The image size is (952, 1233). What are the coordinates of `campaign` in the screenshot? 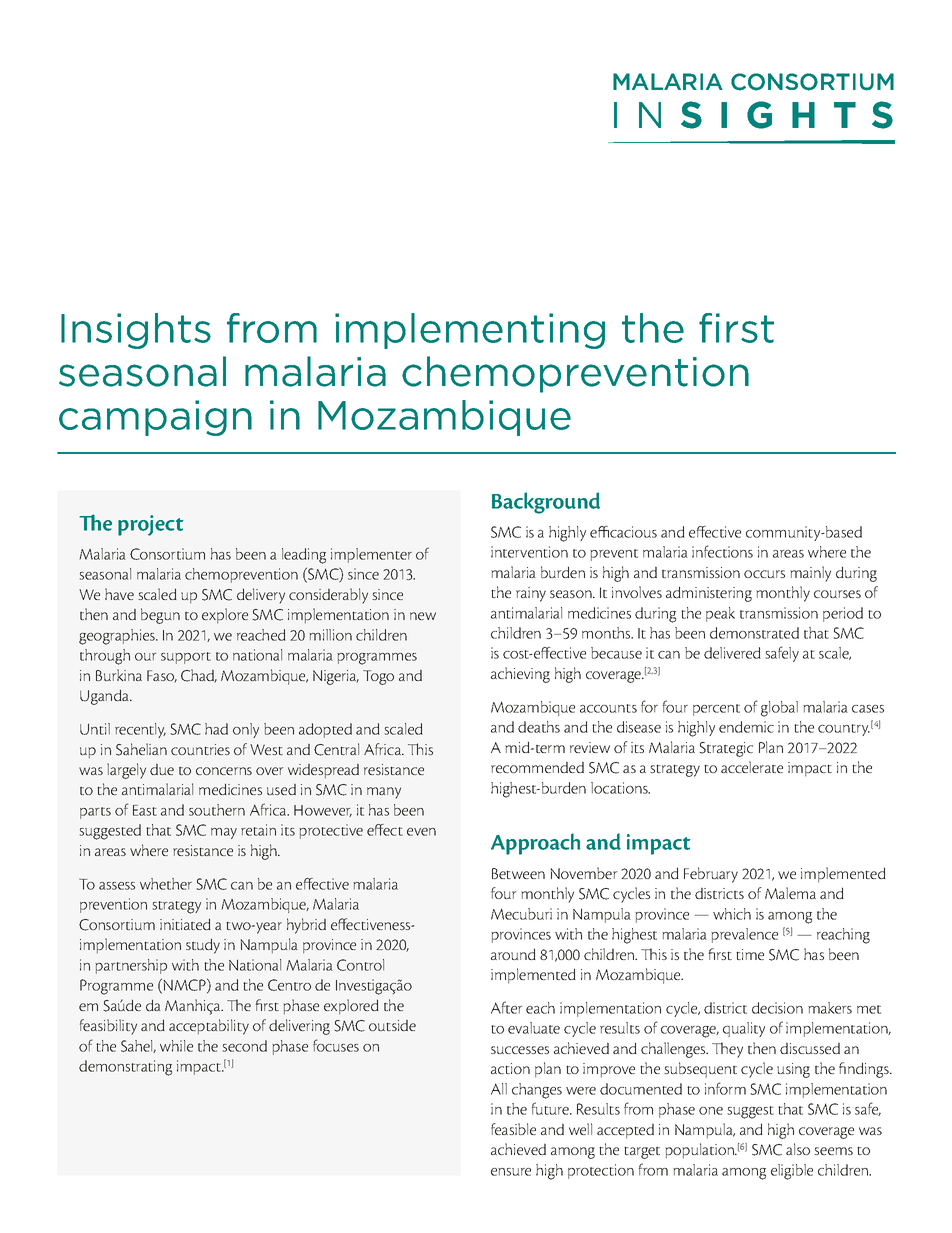 It's located at (155, 418).
